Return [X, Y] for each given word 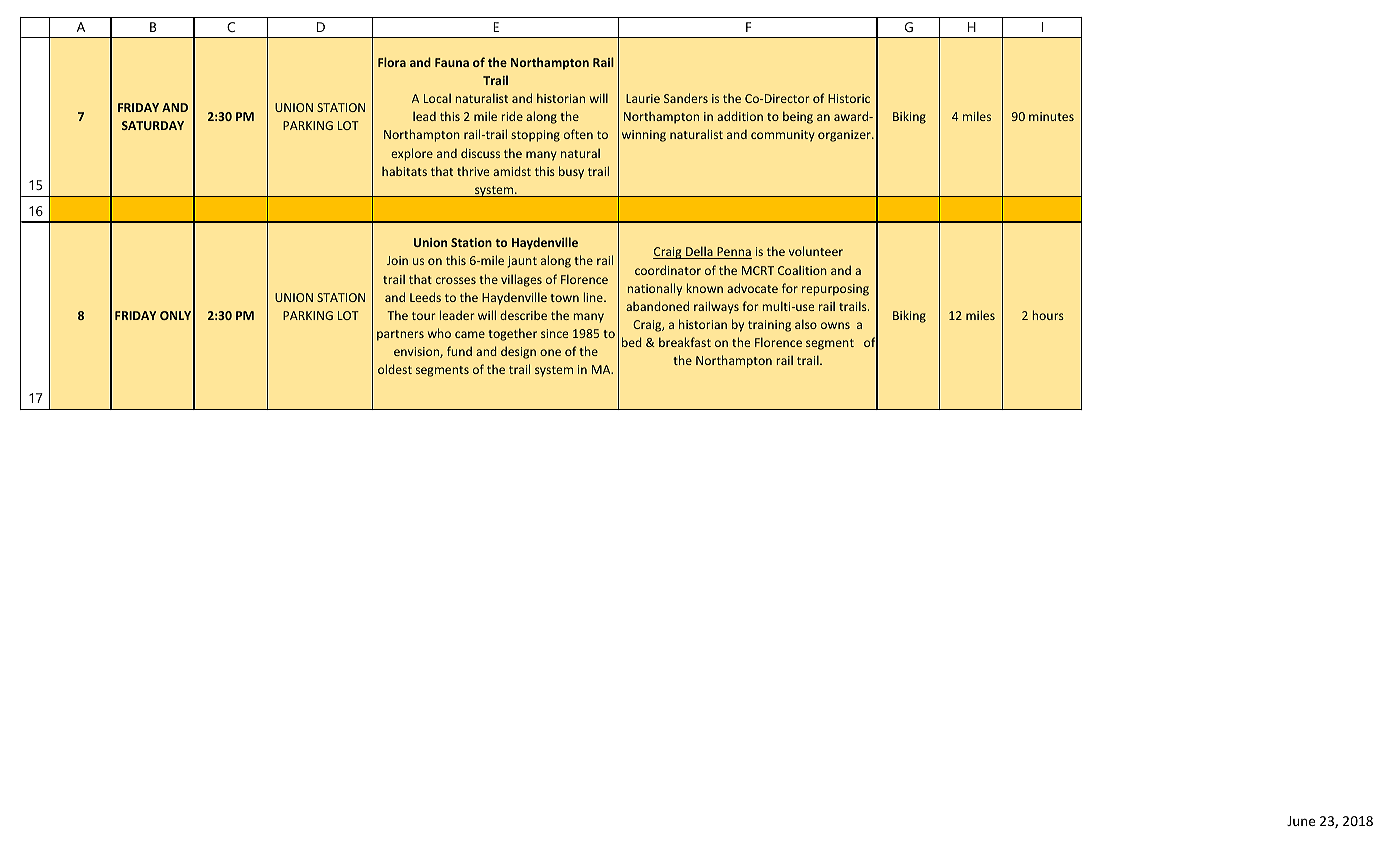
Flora [392, 62]
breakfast [685, 342]
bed [632, 342]
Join [397, 260]
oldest [395, 369]
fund [459, 351]
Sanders [686, 98]
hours [1048, 315]
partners [400, 335]
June [1301, 821]
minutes [1051, 116]
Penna [733, 253]
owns [835, 325]
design [518, 352]
